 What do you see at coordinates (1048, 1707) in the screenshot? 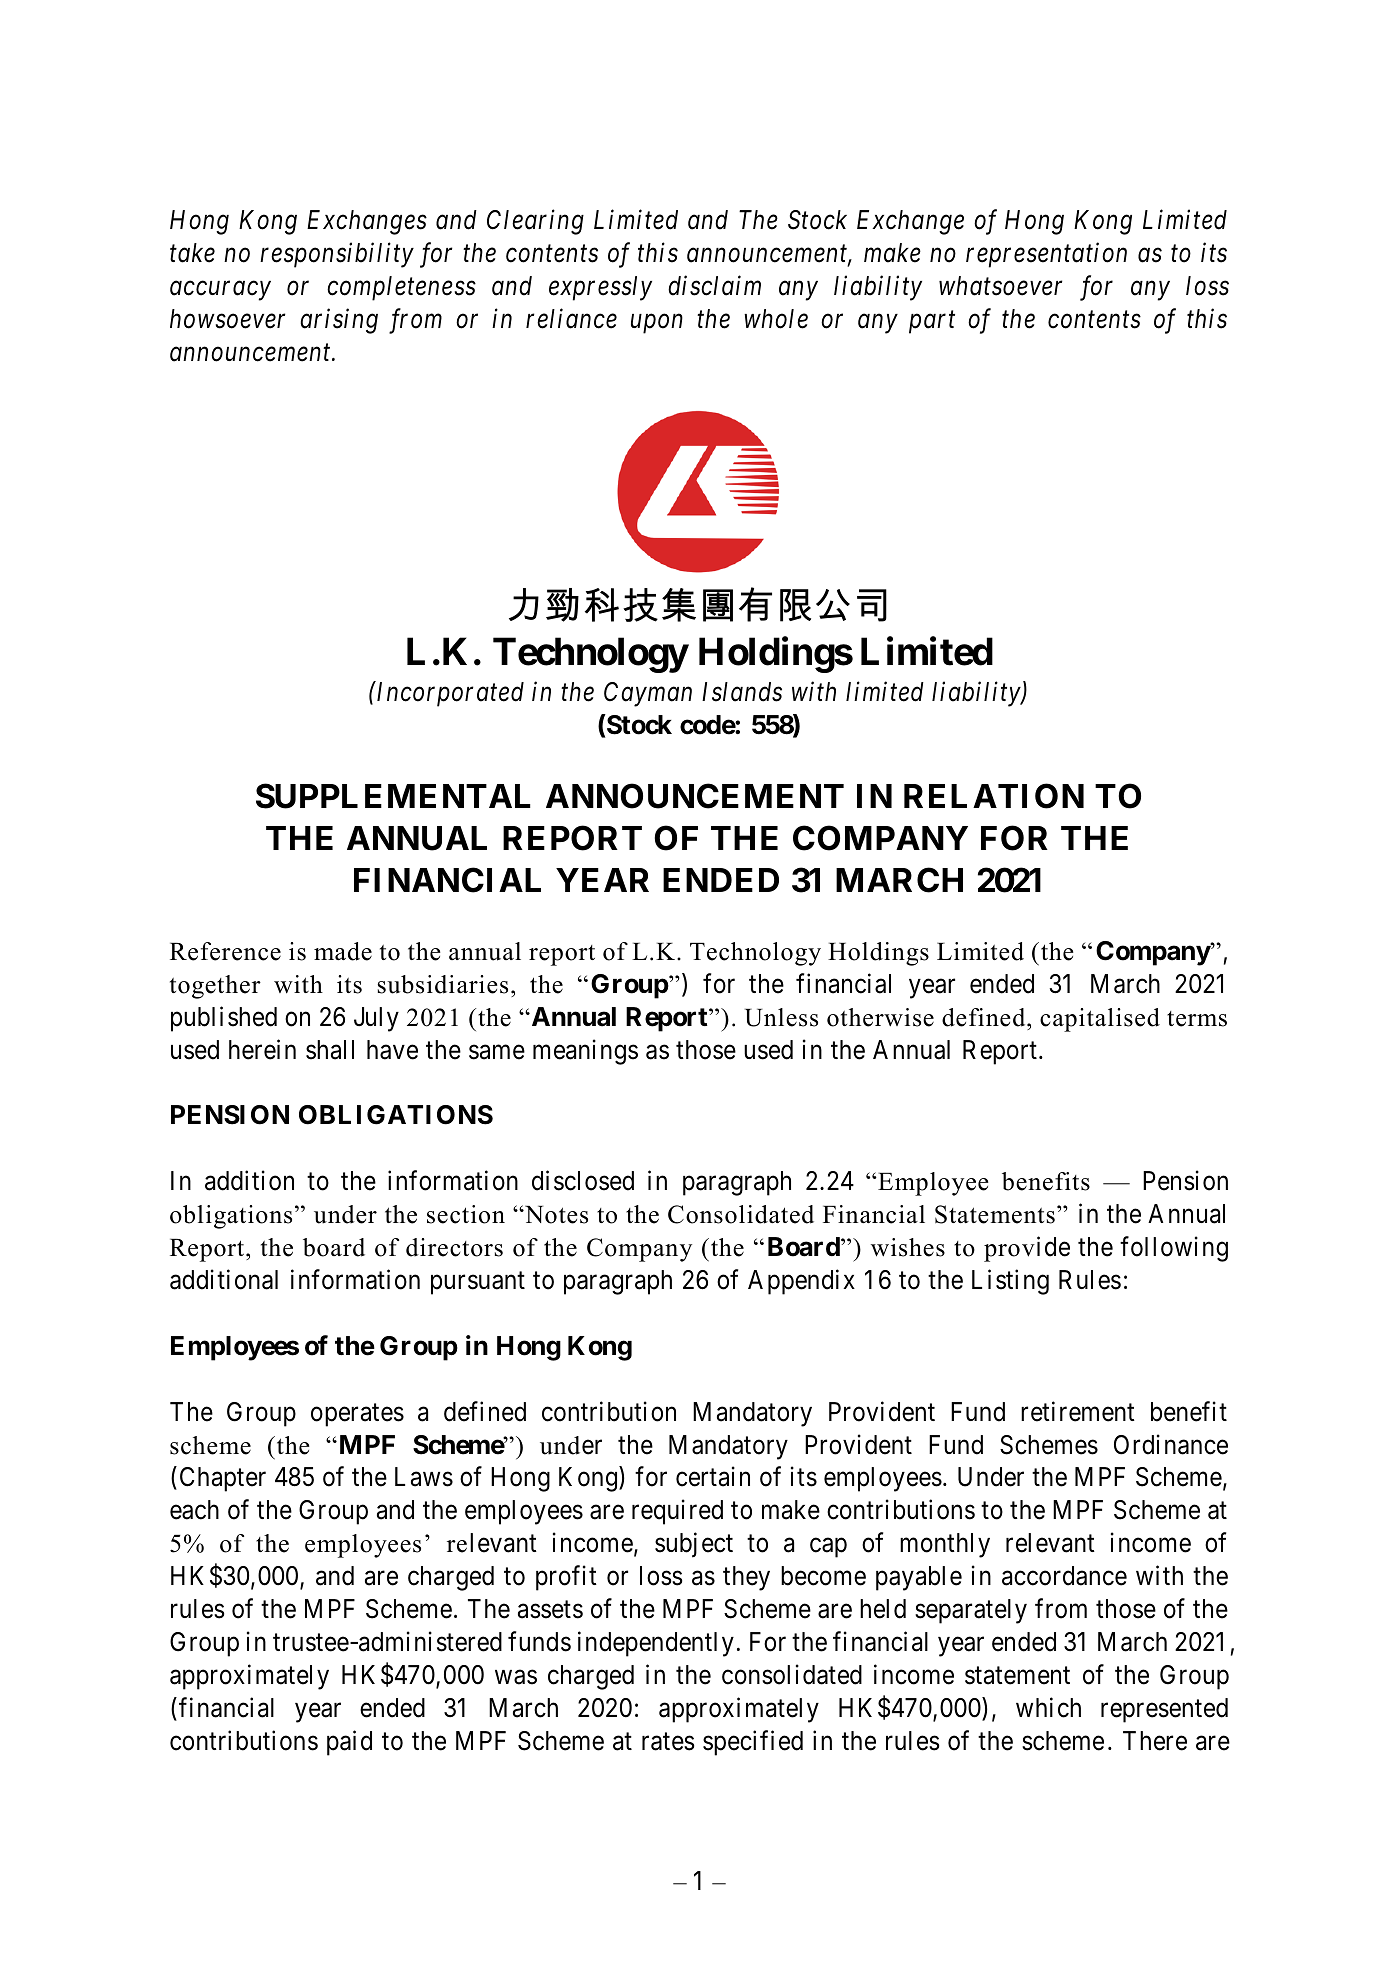
I see `which` at bounding box center [1048, 1707].
